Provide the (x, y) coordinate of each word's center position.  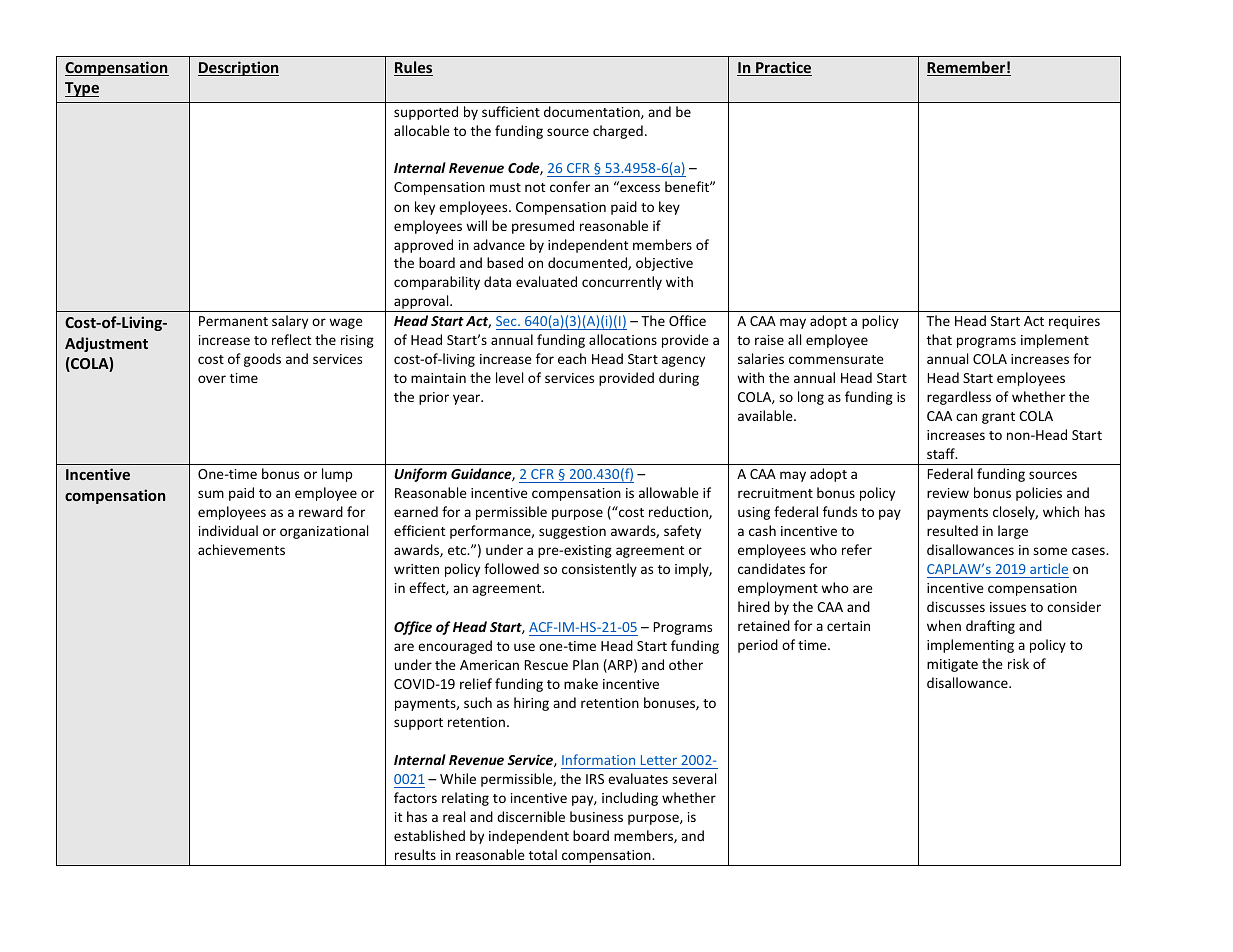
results (415, 854)
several (694, 778)
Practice (783, 68)
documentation (593, 112)
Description (238, 68)
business (596, 816)
